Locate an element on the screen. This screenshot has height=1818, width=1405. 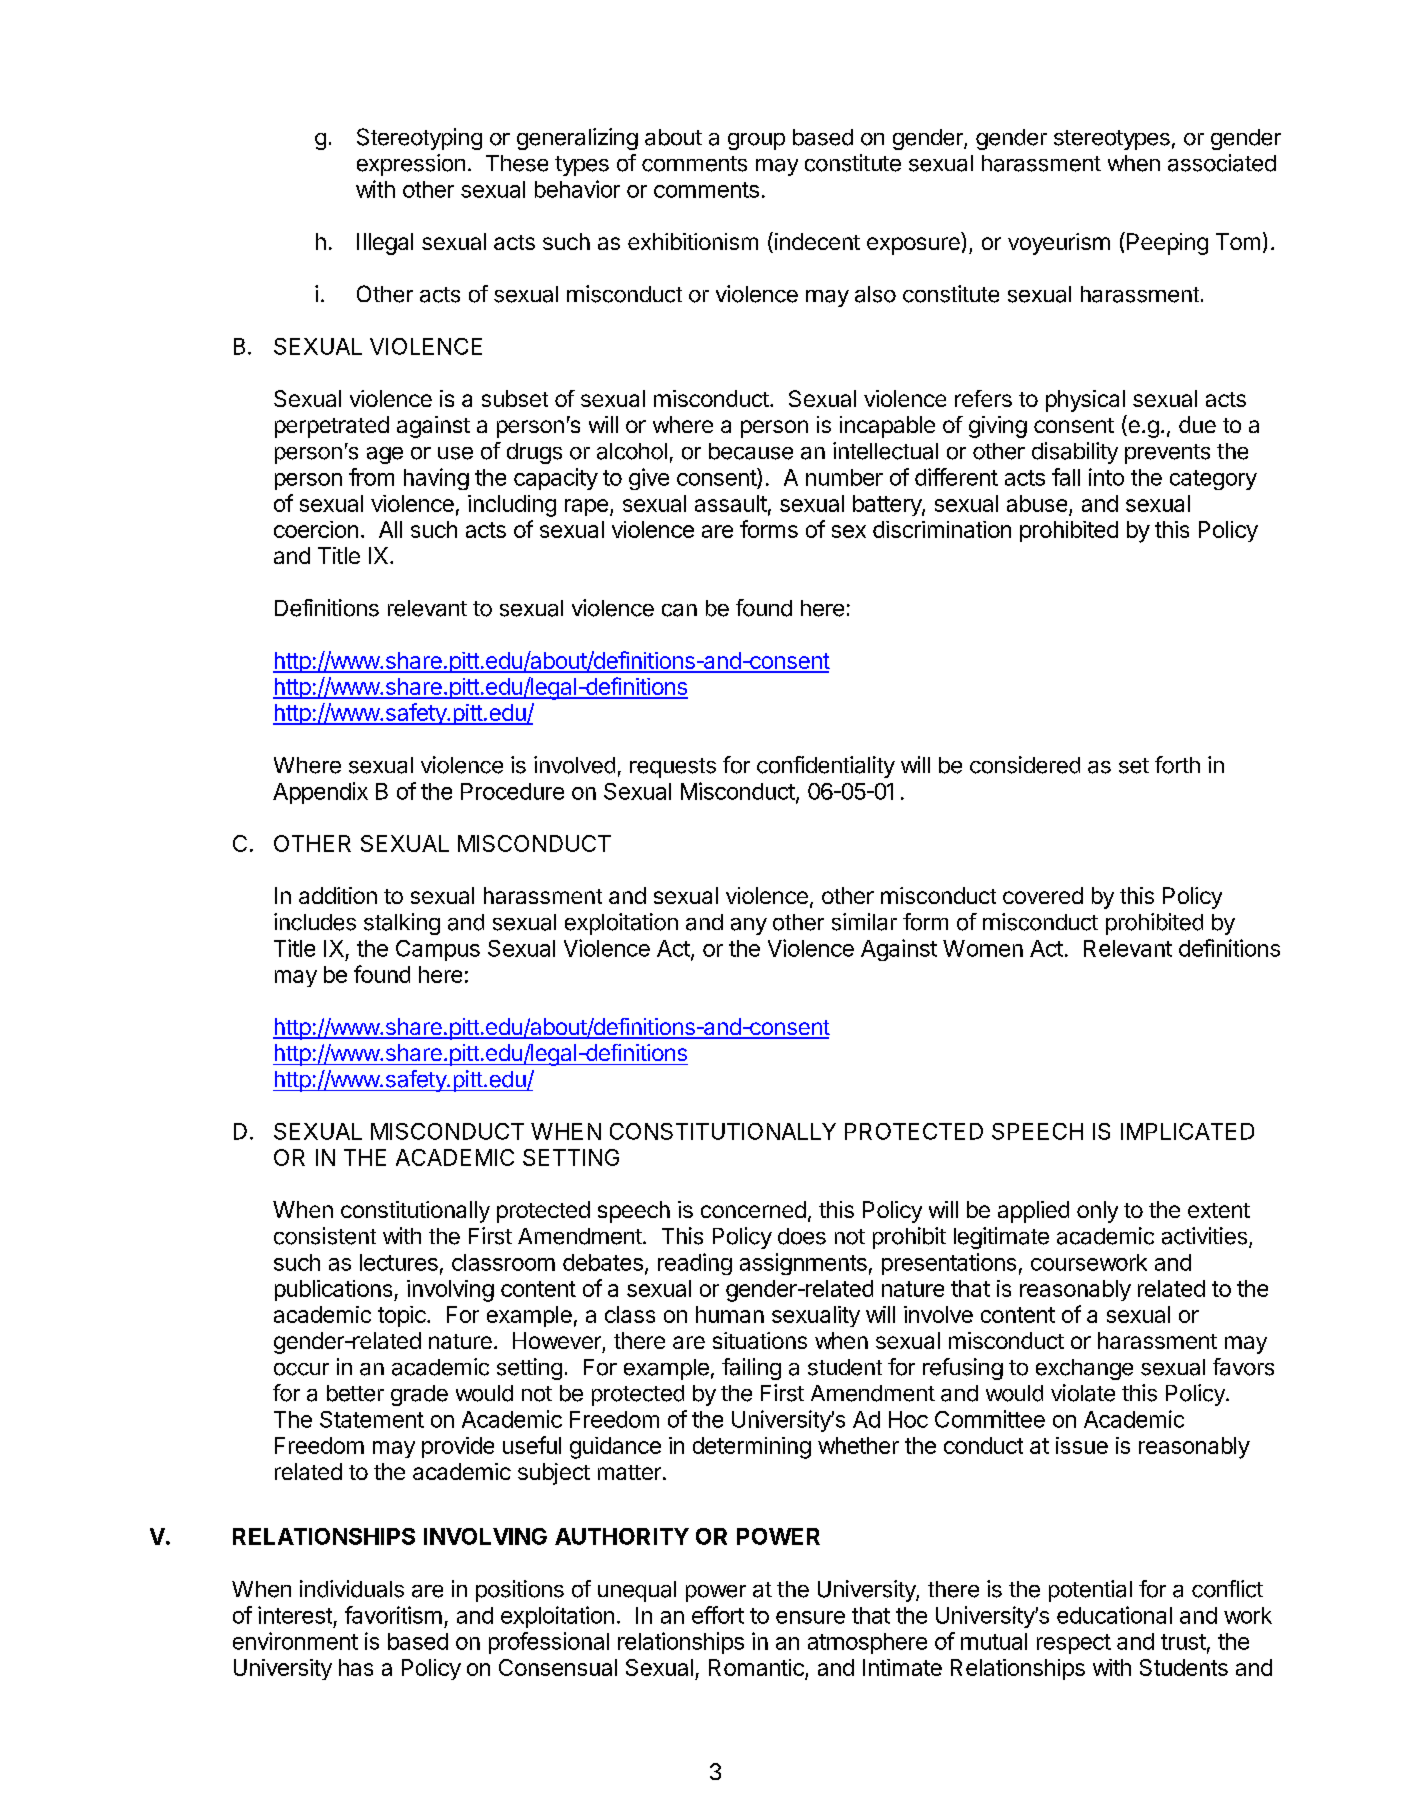
having is located at coordinates (436, 479).
